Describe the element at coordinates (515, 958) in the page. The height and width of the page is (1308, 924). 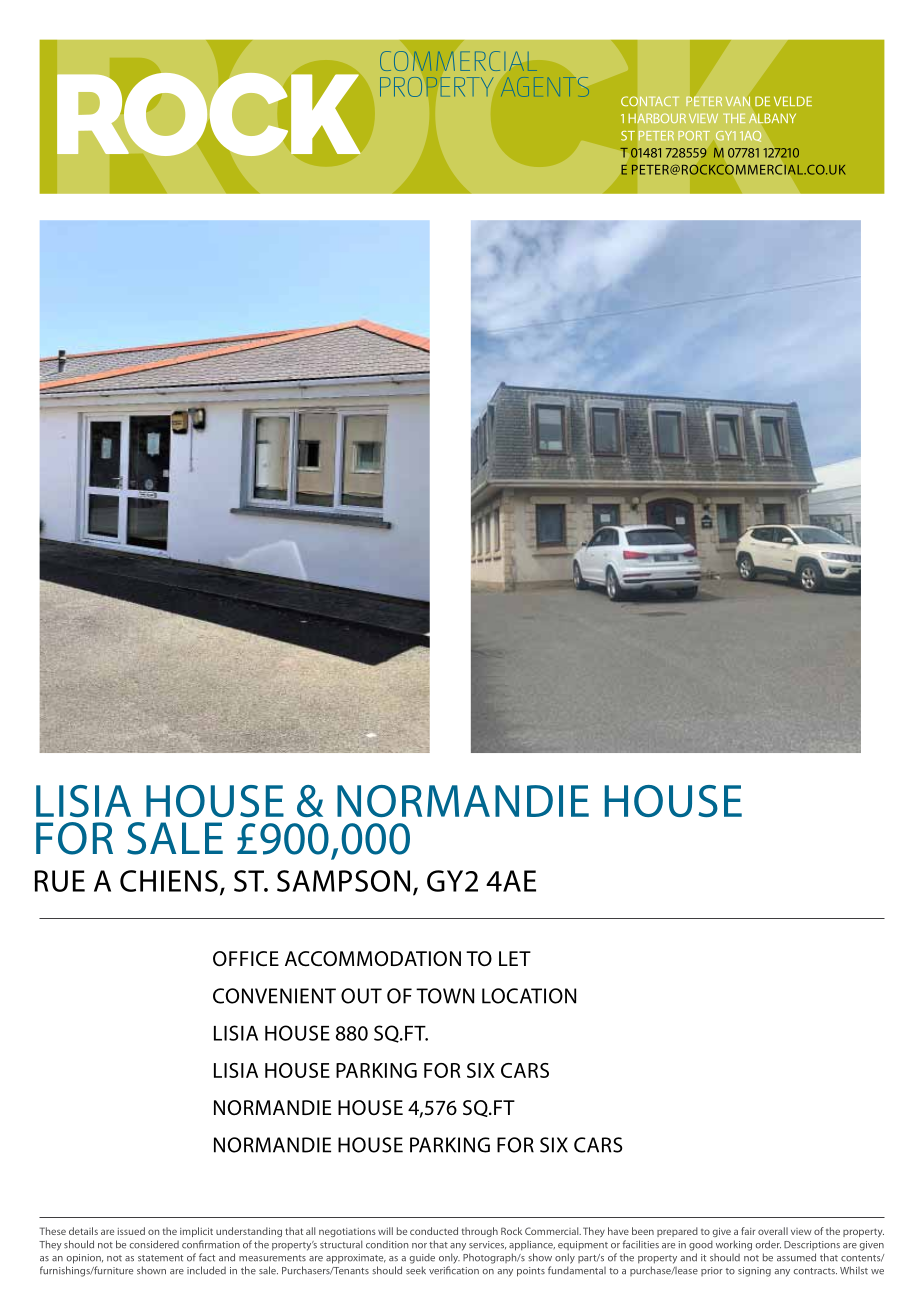
I see `let` at that location.
